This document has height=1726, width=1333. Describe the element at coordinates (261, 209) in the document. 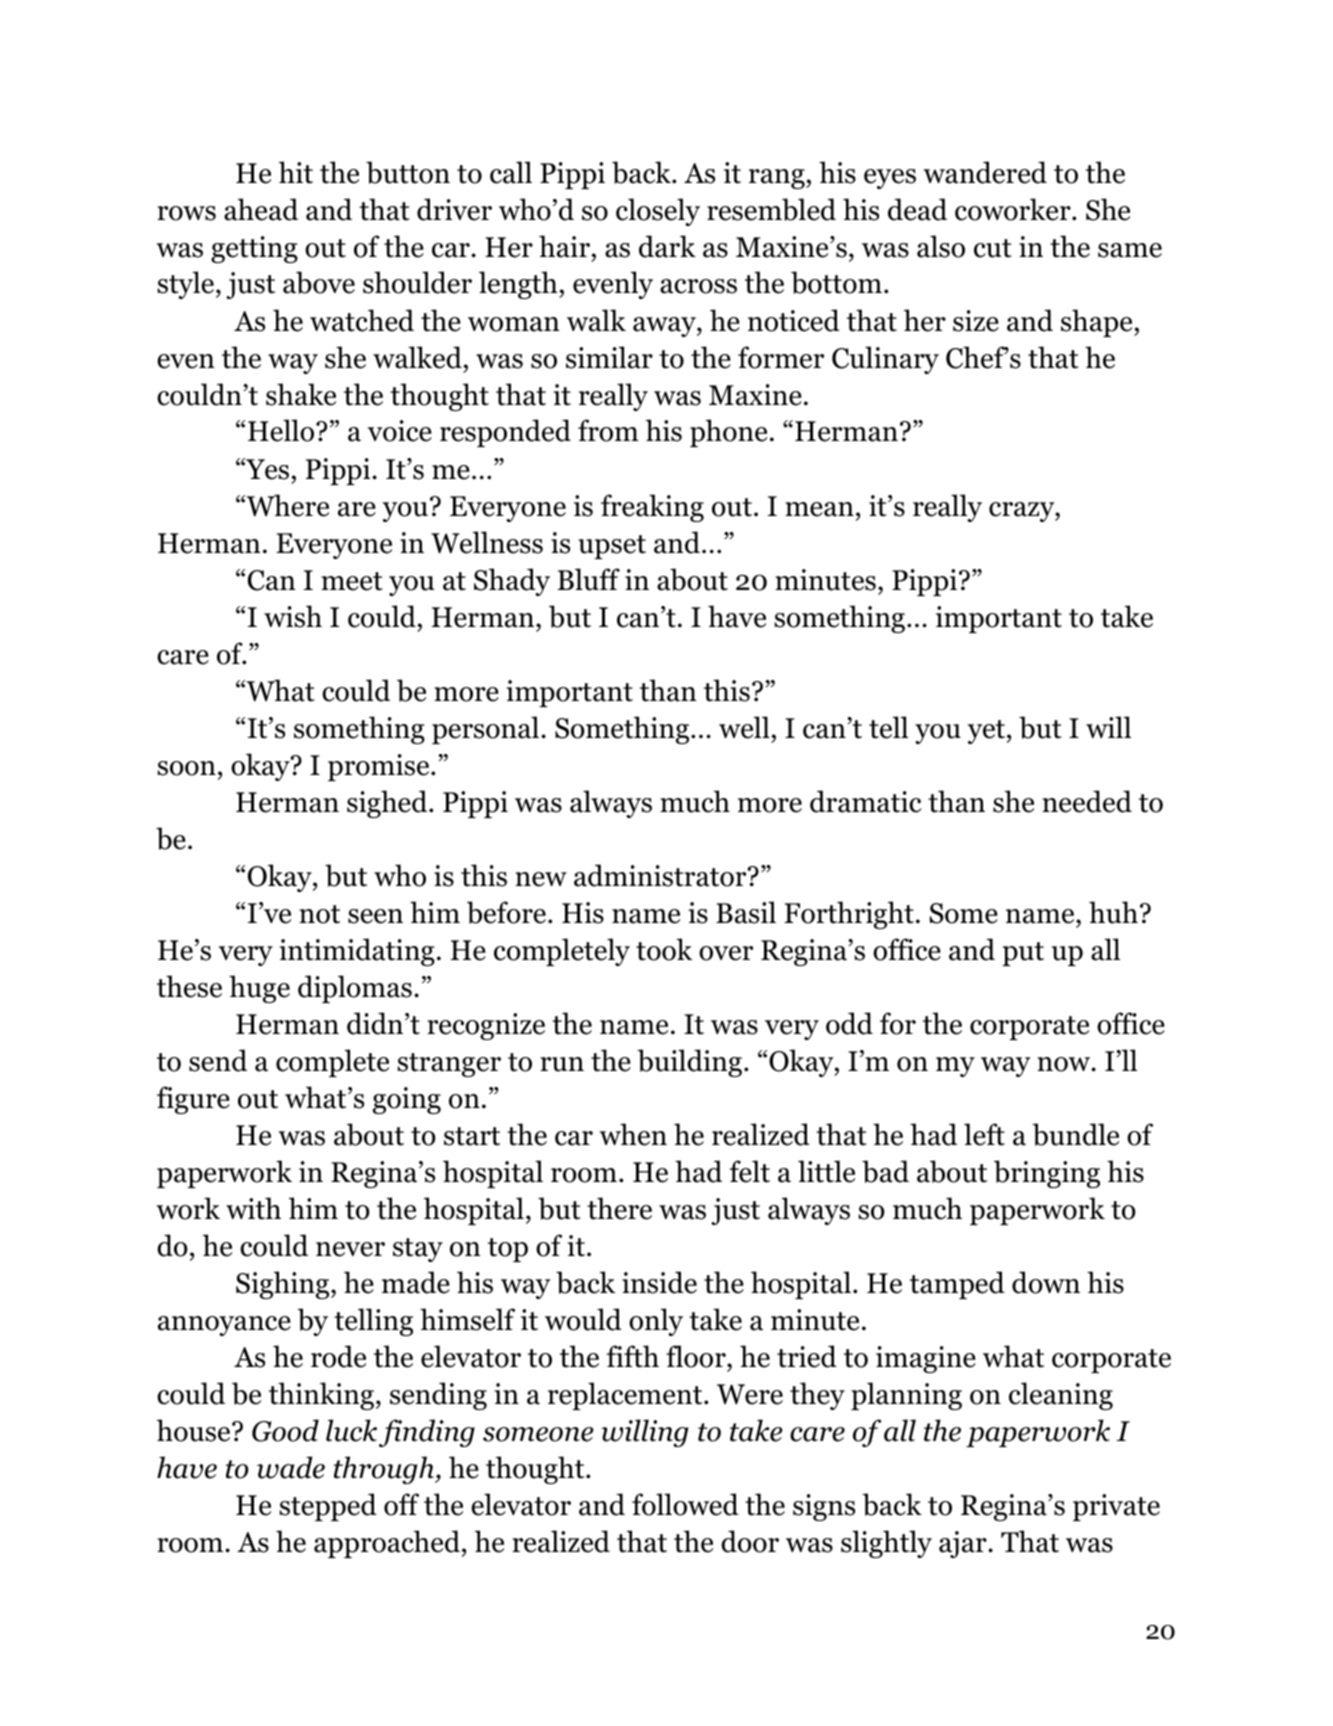

I see `ahead` at that location.
